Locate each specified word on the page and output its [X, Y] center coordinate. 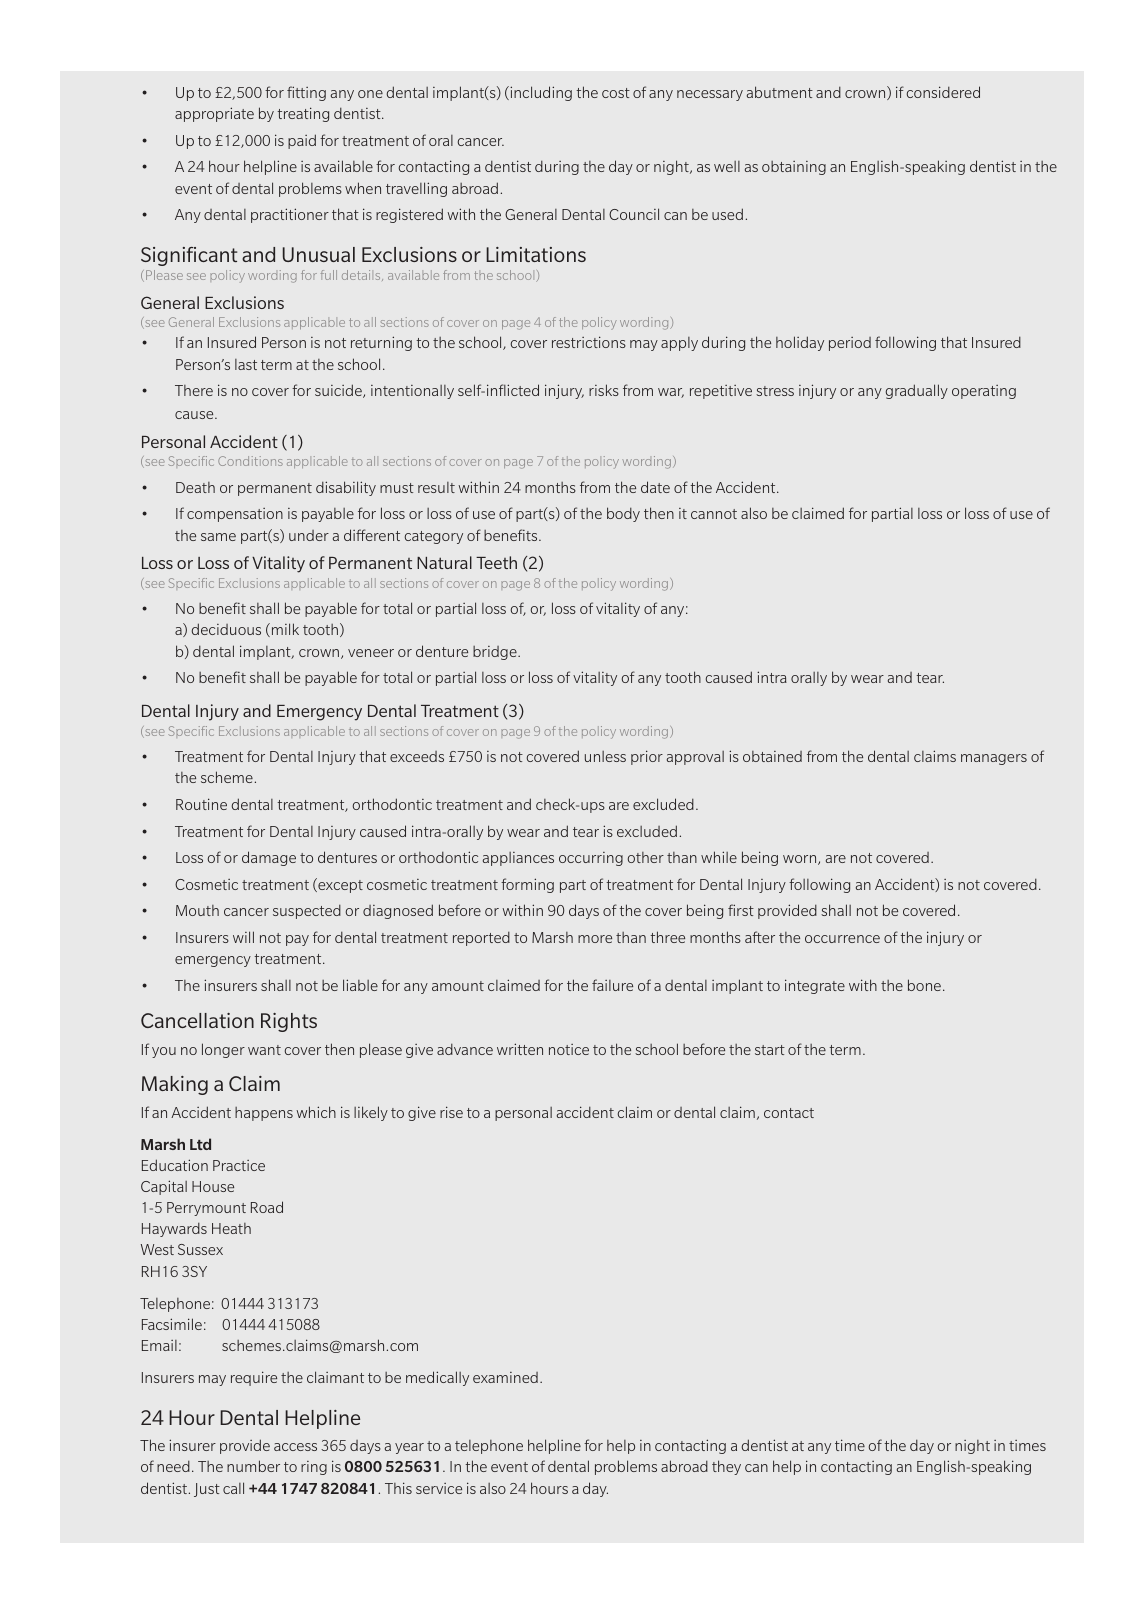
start [770, 1050]
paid [302, 141]
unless [605, 756]
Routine [201, 804]
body [623, 514]
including [540, 93]
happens [264, 1114]
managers [994, 759]
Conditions [250, 461]
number [253, 1466]
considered [943, 92]
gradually [917, 391]
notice [569, 1049]
